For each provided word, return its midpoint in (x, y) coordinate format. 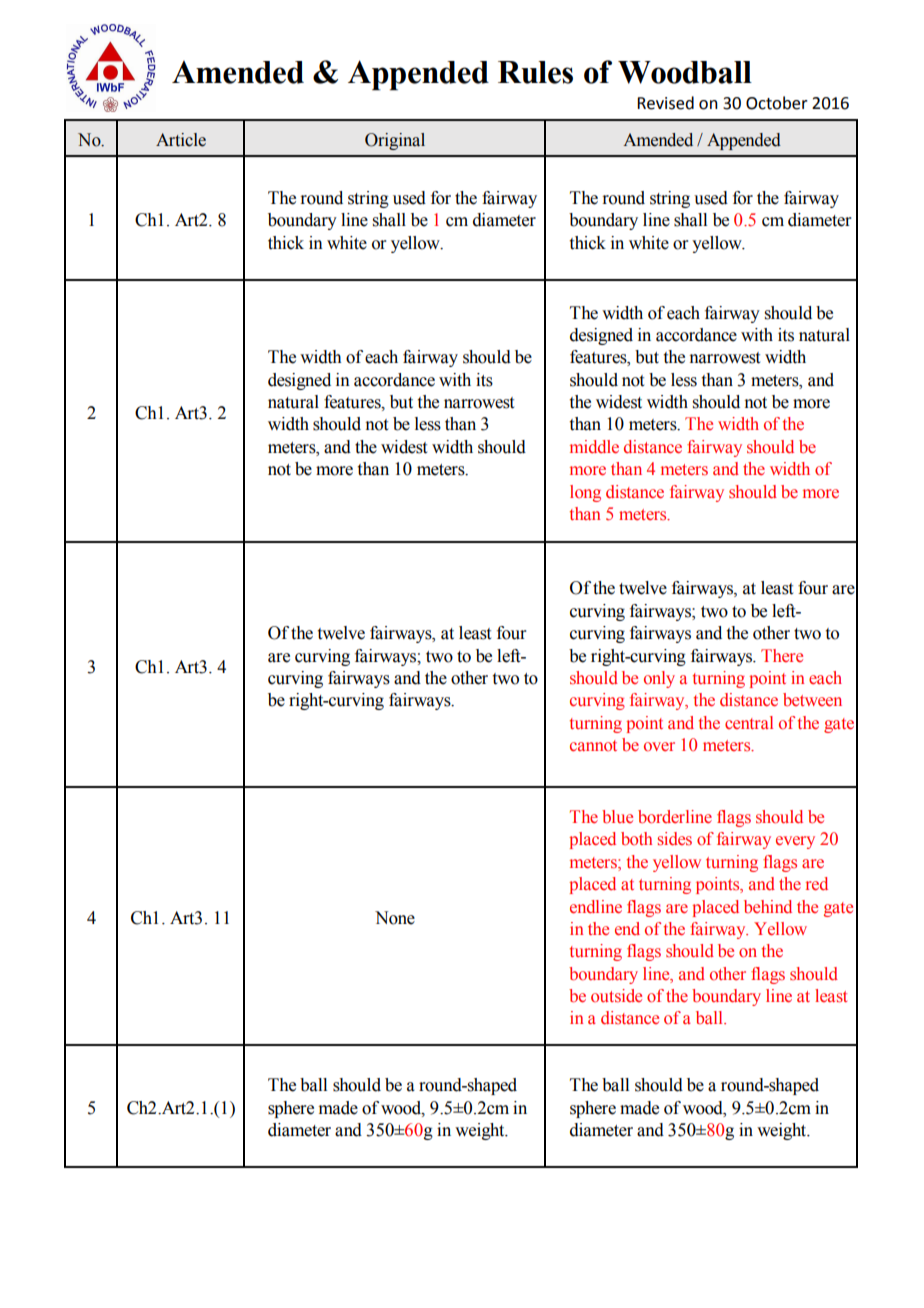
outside (616, 996)
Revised (665, 103)
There (782, 655)
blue (617, 817)
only (659, 679)
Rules (535, 72)
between (812, 700)
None (395, 918)
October (777, 103)
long (585, 493)
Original (395, 141)
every (795, 842)
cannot (593, 745)
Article (181, 140)
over (659, 747)
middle (594, 447)
